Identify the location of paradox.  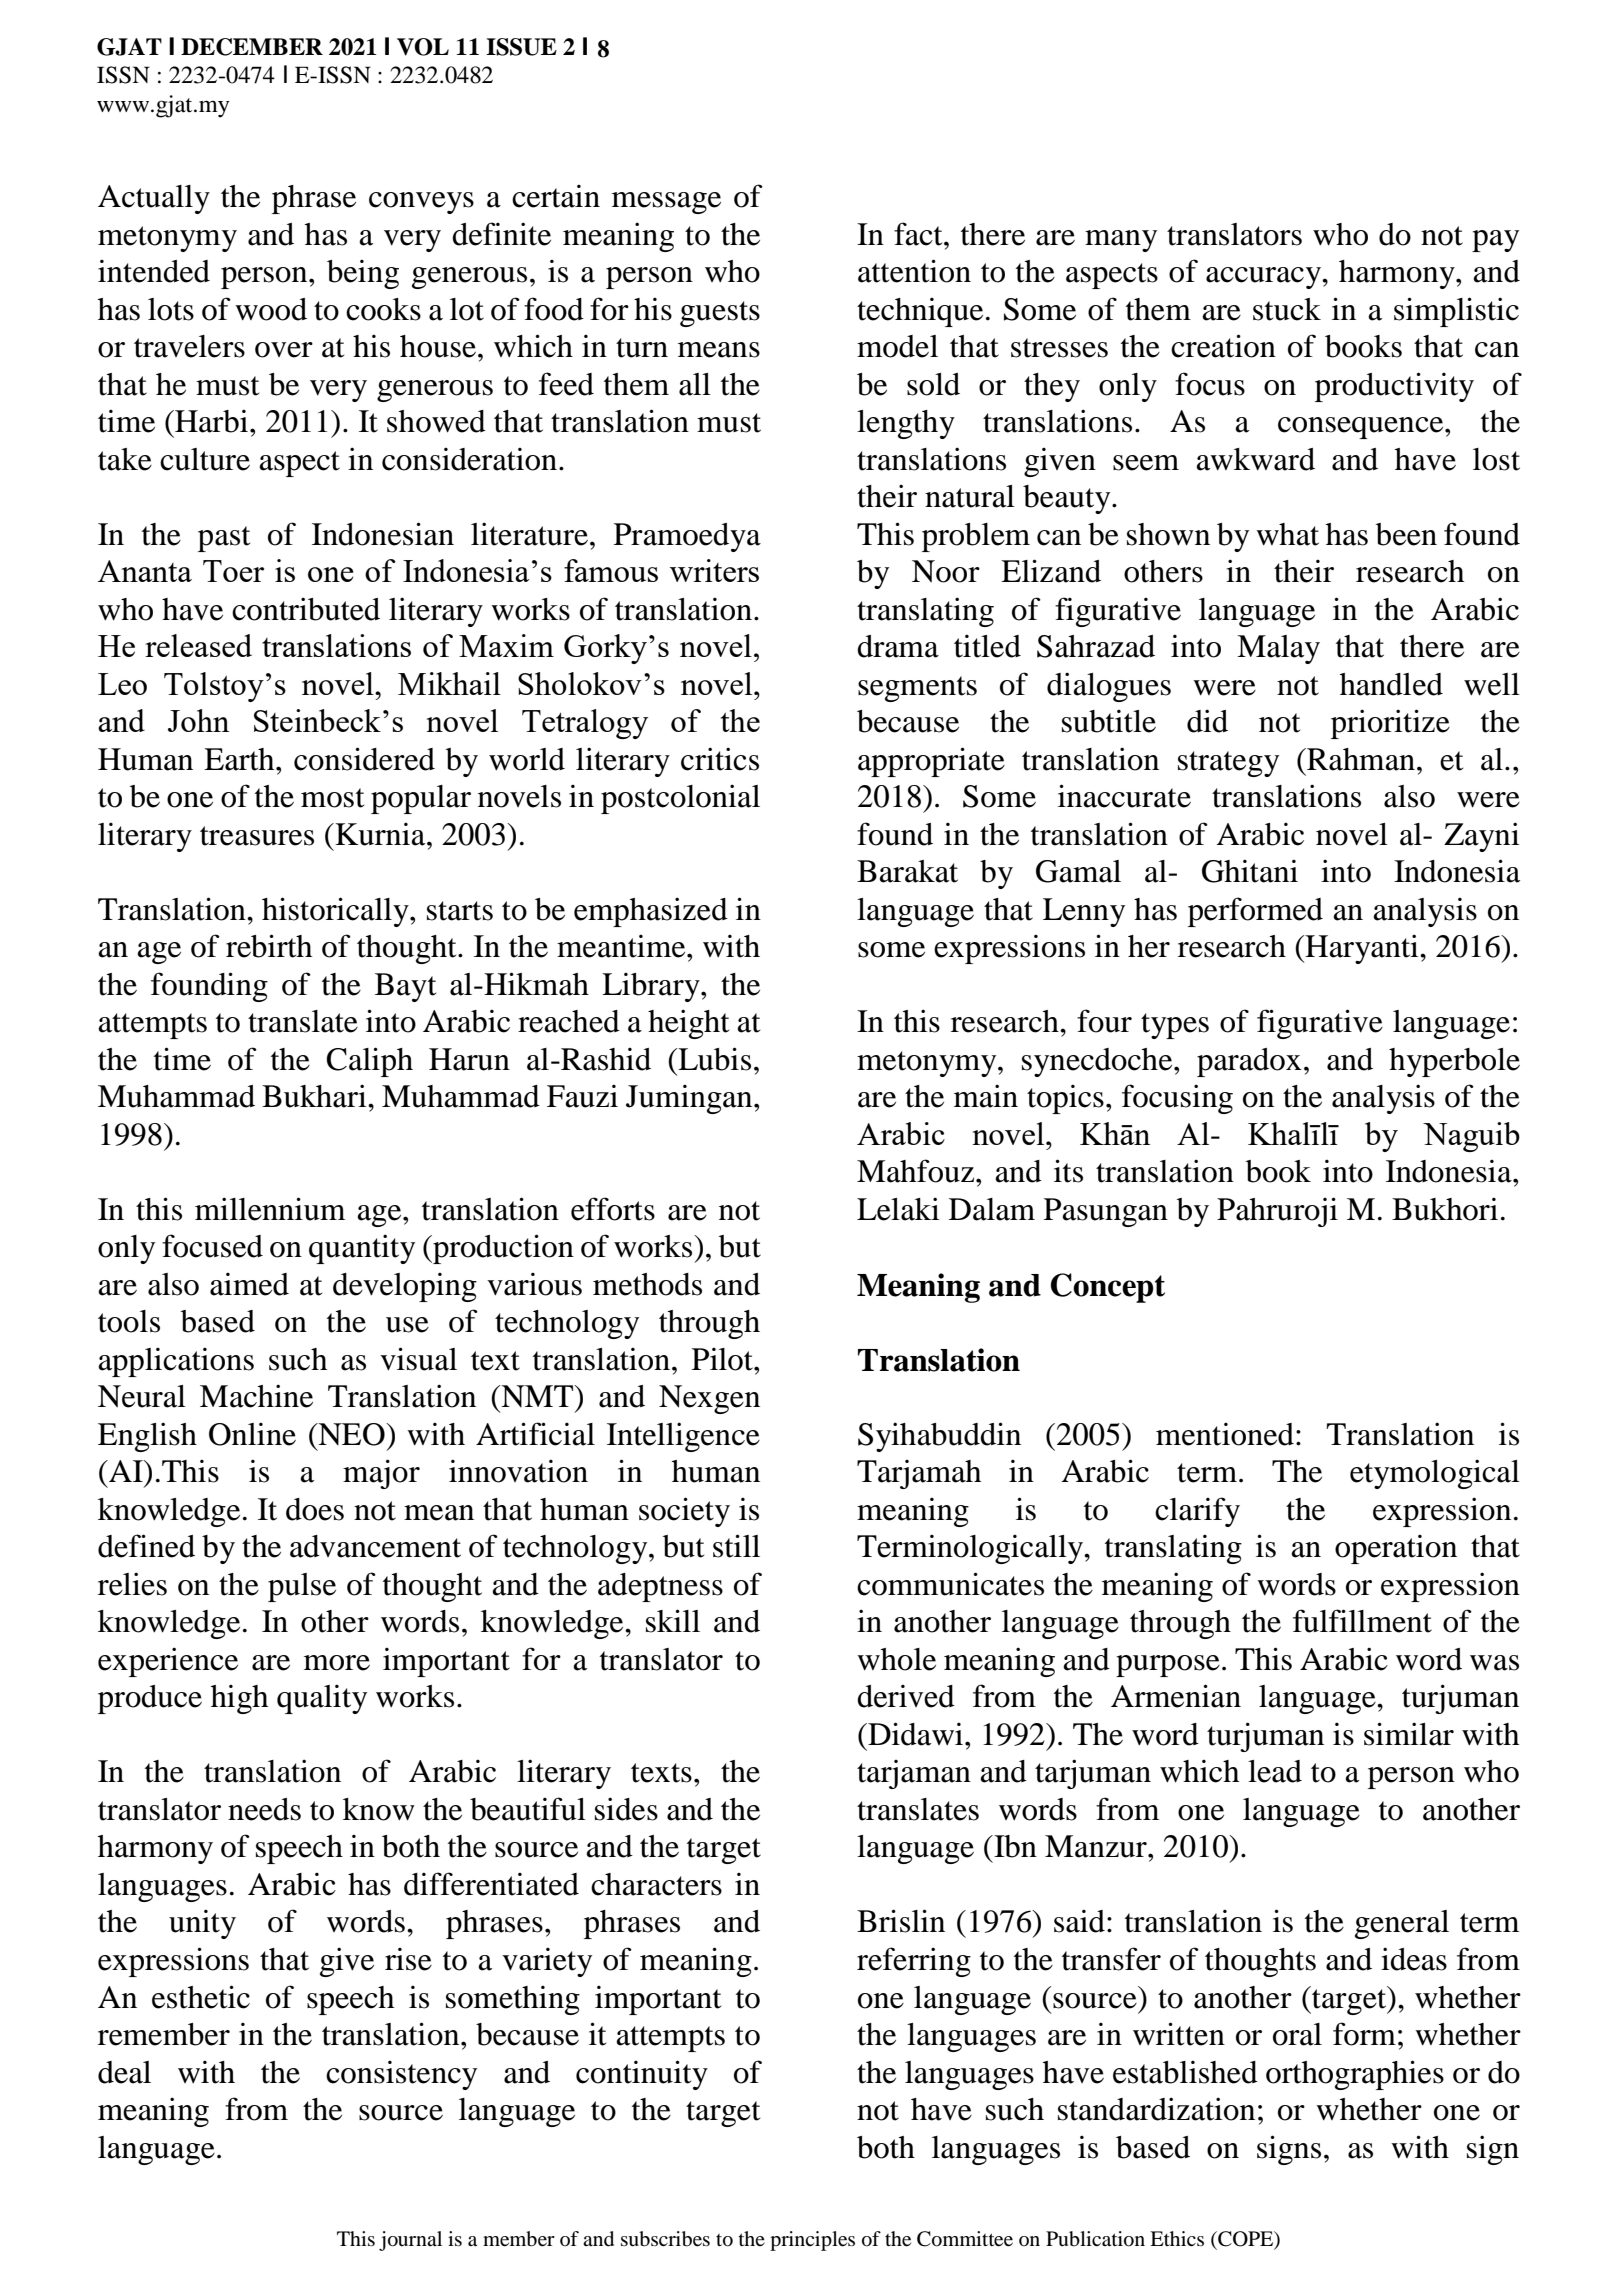
(1249, 1062).
